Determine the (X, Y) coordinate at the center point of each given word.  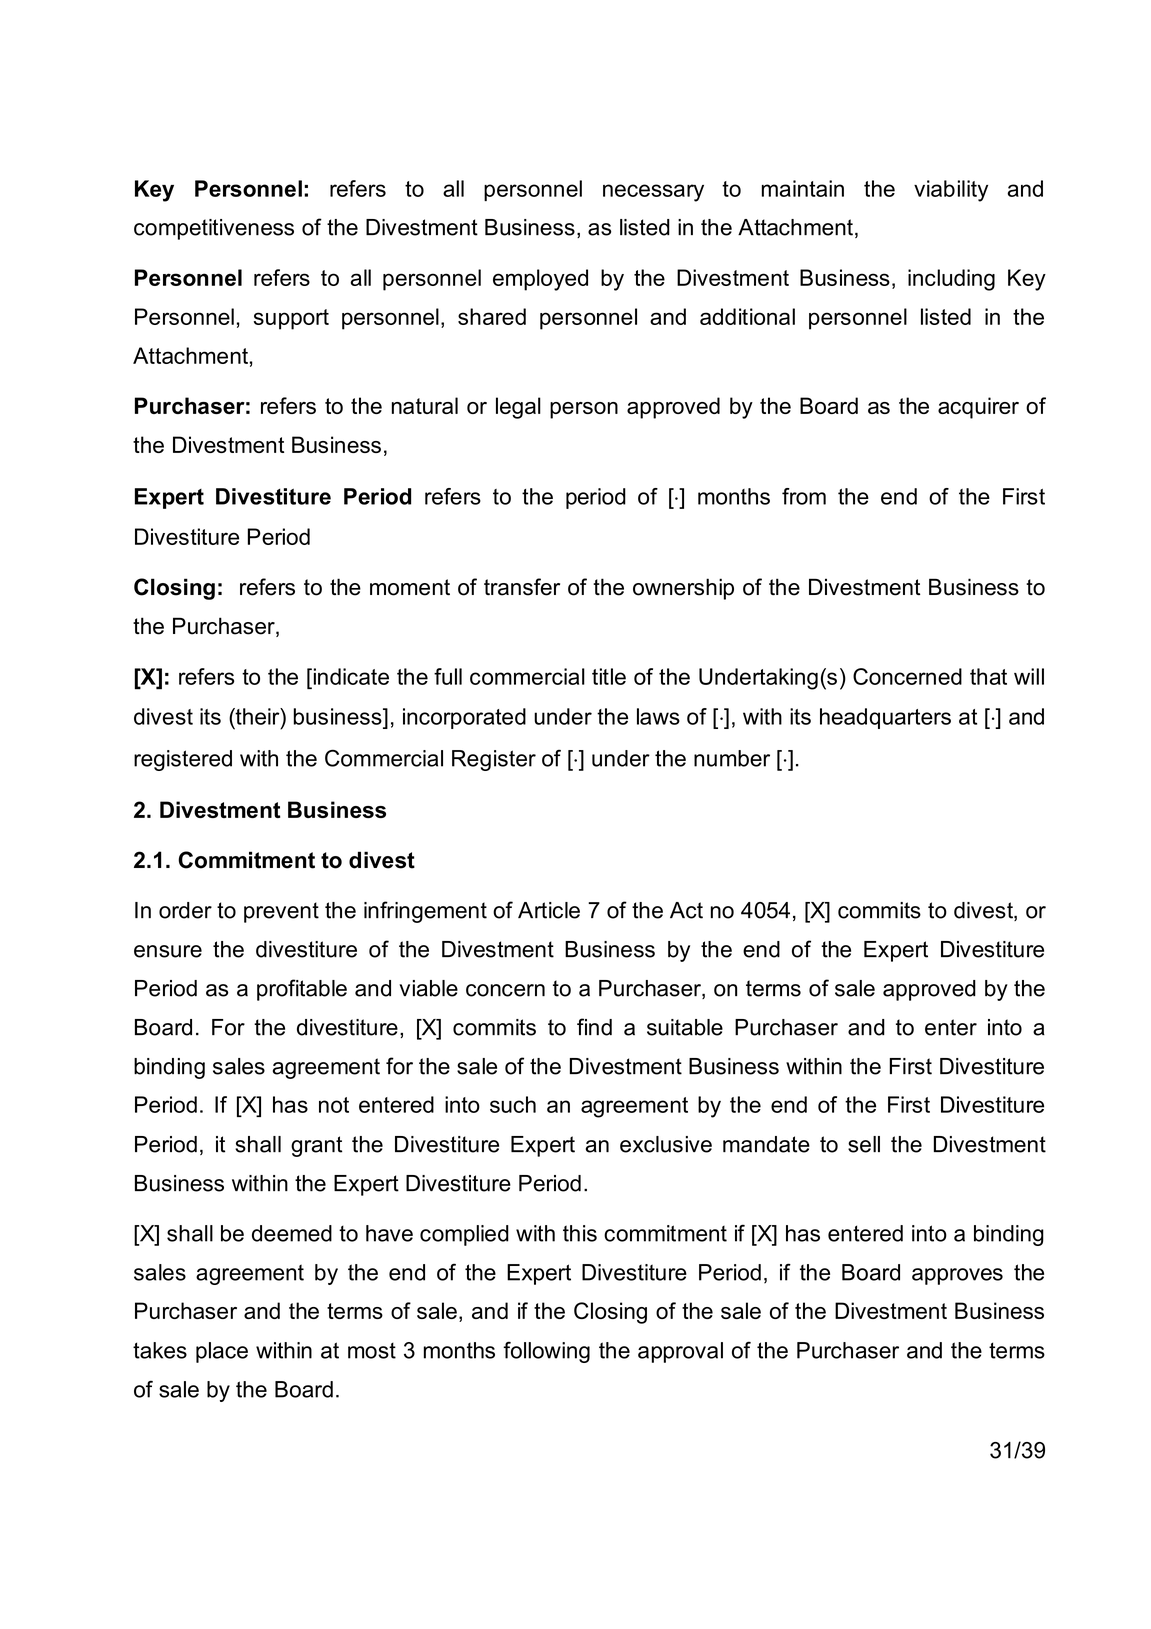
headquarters (885, 718)
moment (410, 587)
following (546, 1352)
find (594, 1027)
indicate (350, 676)
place (222, 1352)
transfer (522, 587)
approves (957, 1276)
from (804, 496)
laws (658, 716)
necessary (653, 193)
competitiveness (214, 229)
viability (951, 191)
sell (864, 1144)
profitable (302, 990)
